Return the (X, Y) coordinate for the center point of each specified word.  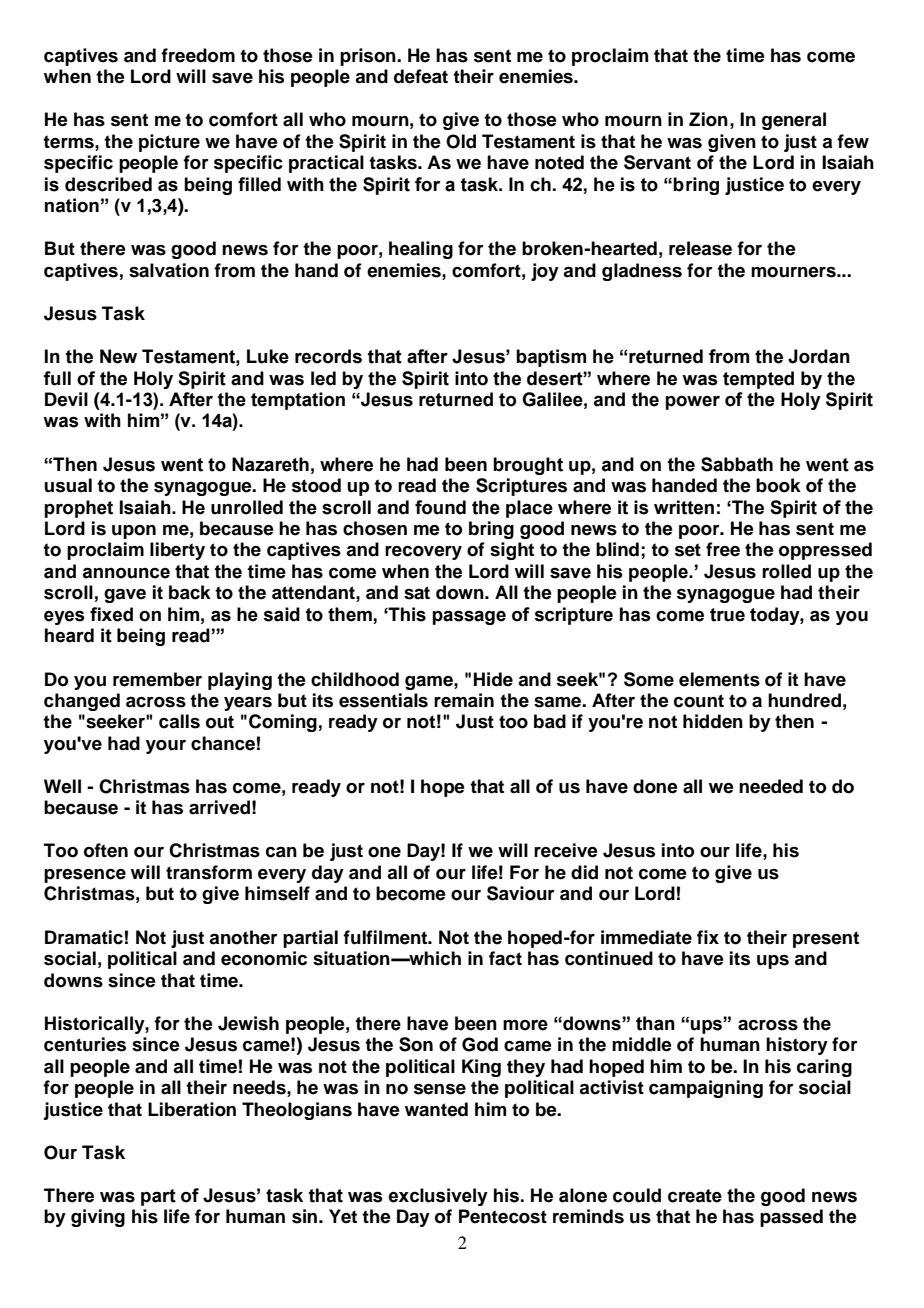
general (794, 121)
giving (98, 1218)
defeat (421, 76)
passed (791, 1218)
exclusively (438, 1197)
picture (169, 143)
